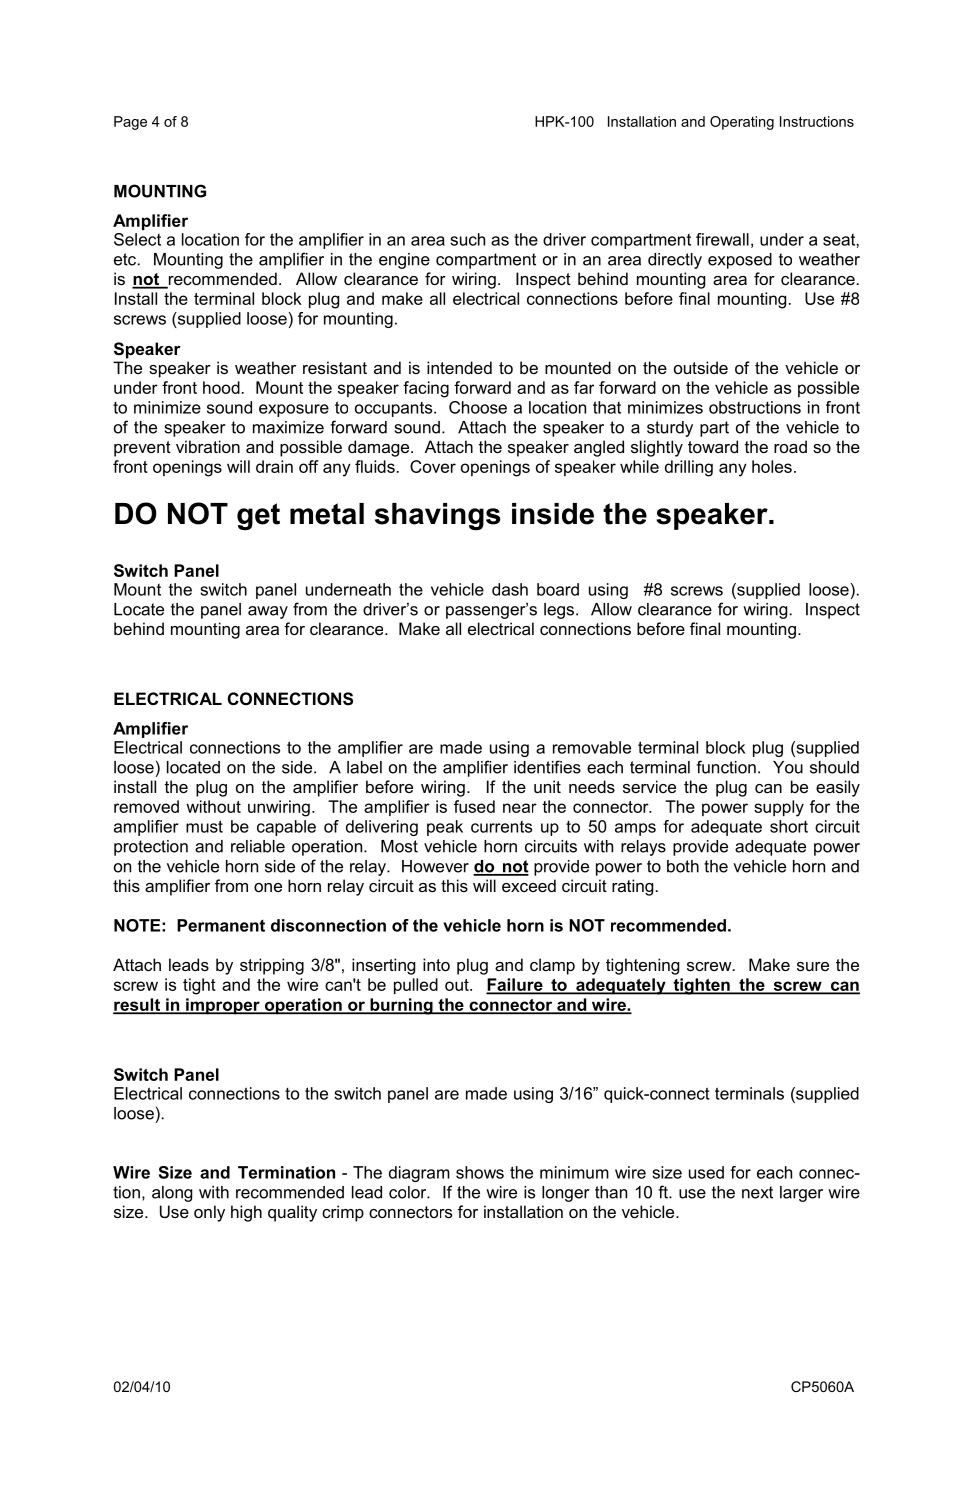 The image size is (973, 1504). What do you see at coordinates (480, 1172) in the screenshot?
I see `shows` at bounding box center [480, 1172].
